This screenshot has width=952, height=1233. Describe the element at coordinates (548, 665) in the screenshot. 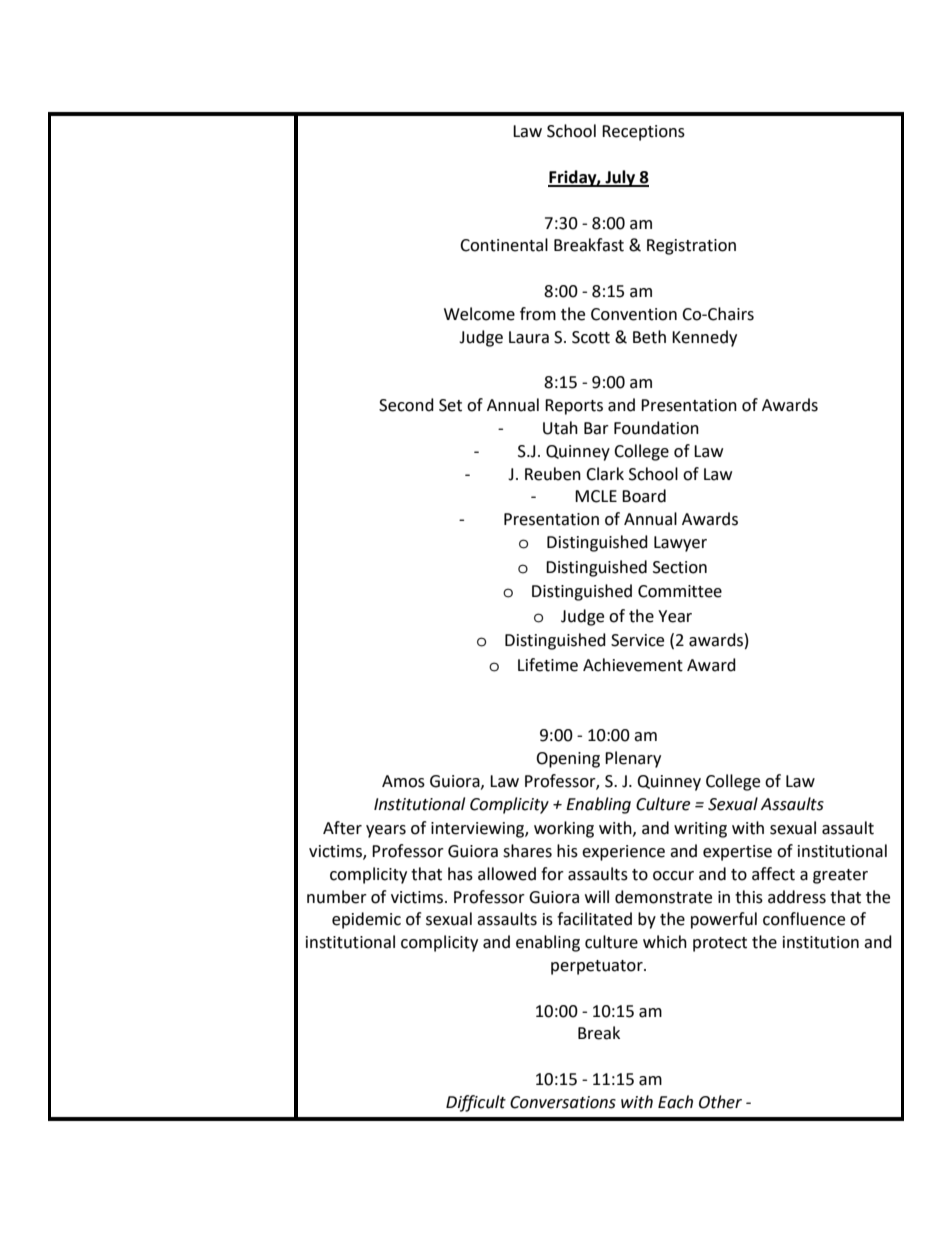

I see `Lifetime` at that location.
